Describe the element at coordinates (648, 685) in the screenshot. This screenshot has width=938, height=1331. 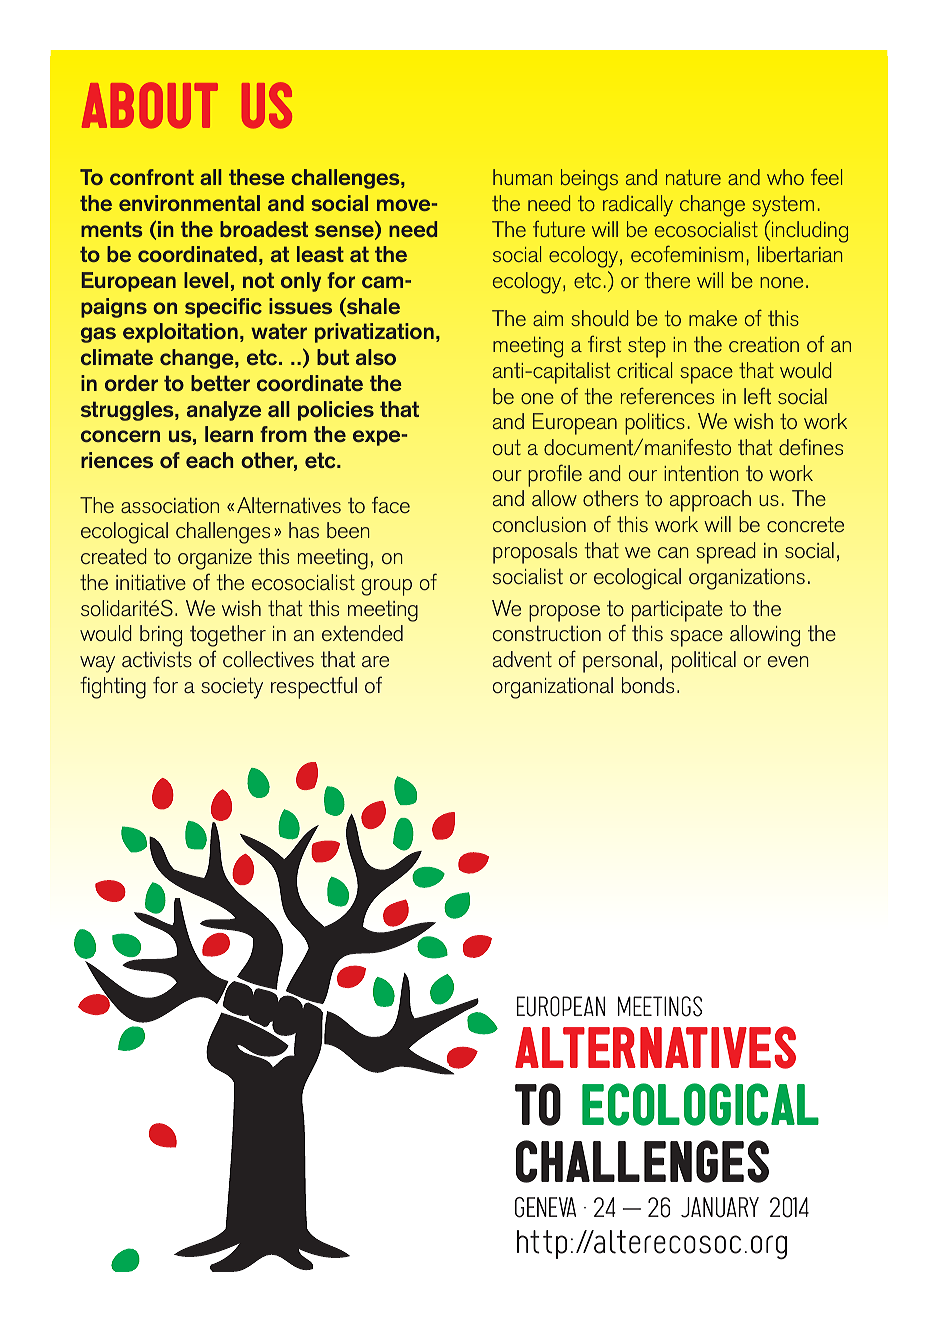
I see `bonds` at that location.
